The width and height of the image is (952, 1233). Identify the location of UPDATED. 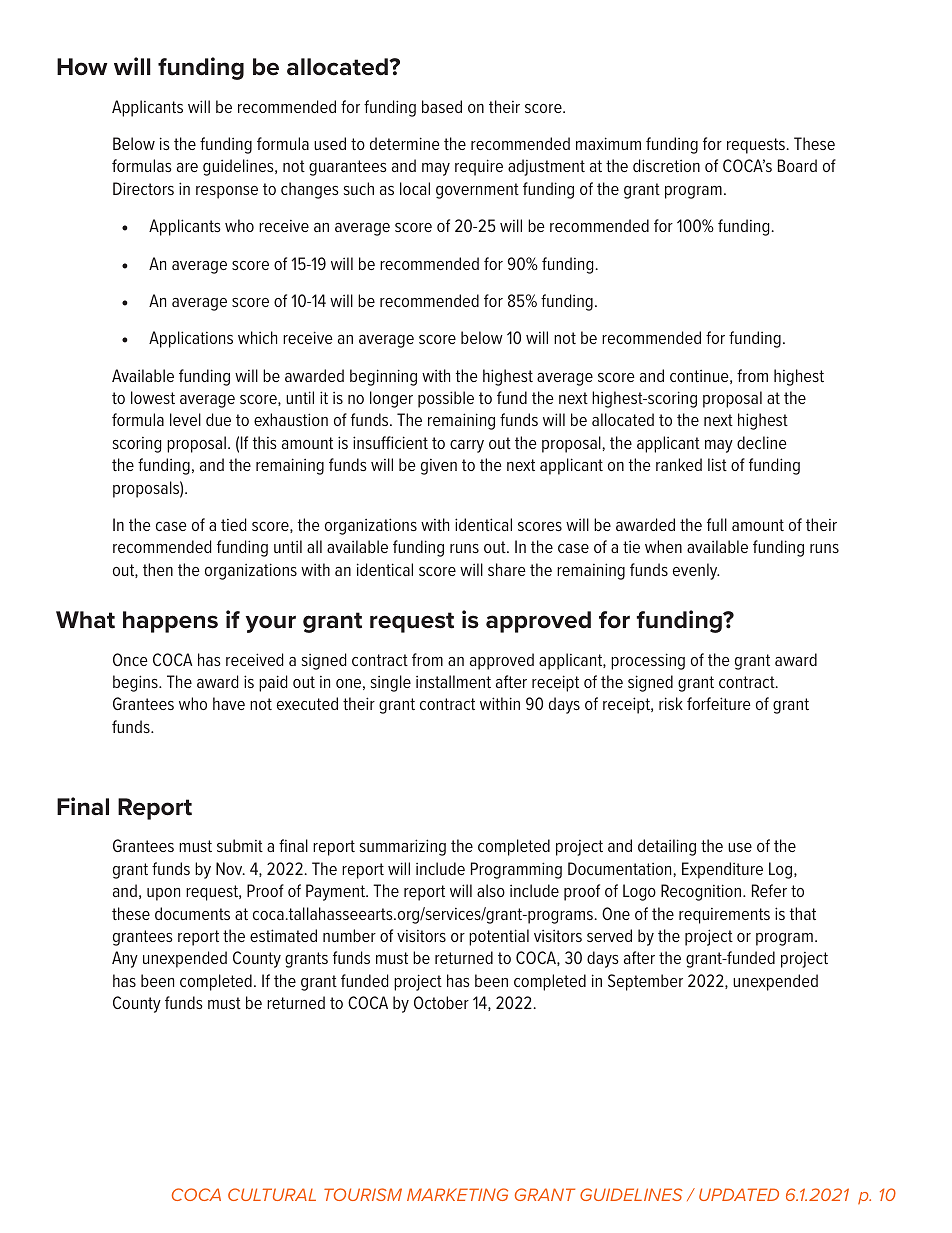
(739, 1194).
